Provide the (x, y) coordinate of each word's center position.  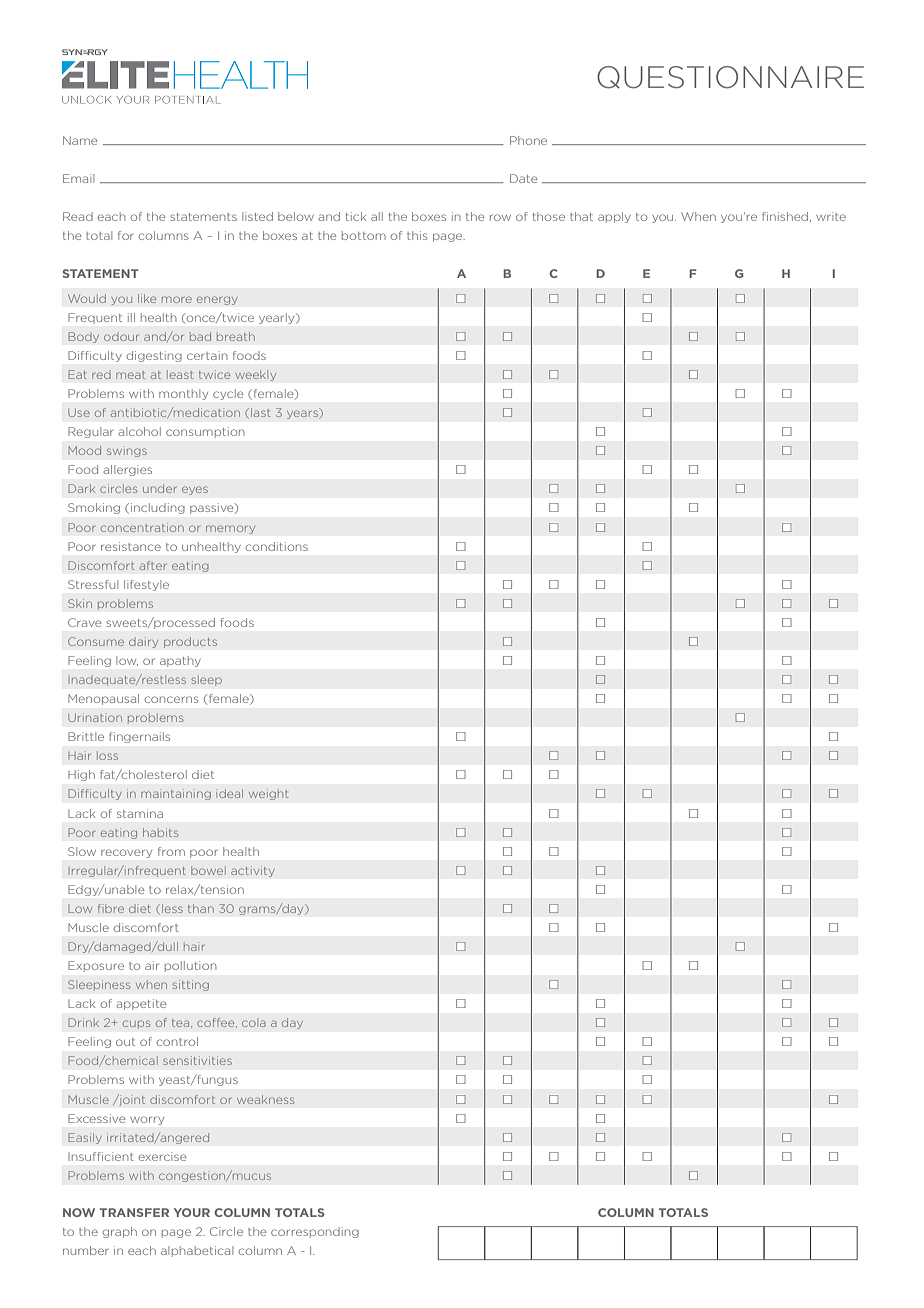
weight (269, 794)
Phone (528, 140)
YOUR (192, 1212)
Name (80, 140)
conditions (277, 546)
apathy (180, 661)
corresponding (315, 1232)
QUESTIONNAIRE (730, 77)
